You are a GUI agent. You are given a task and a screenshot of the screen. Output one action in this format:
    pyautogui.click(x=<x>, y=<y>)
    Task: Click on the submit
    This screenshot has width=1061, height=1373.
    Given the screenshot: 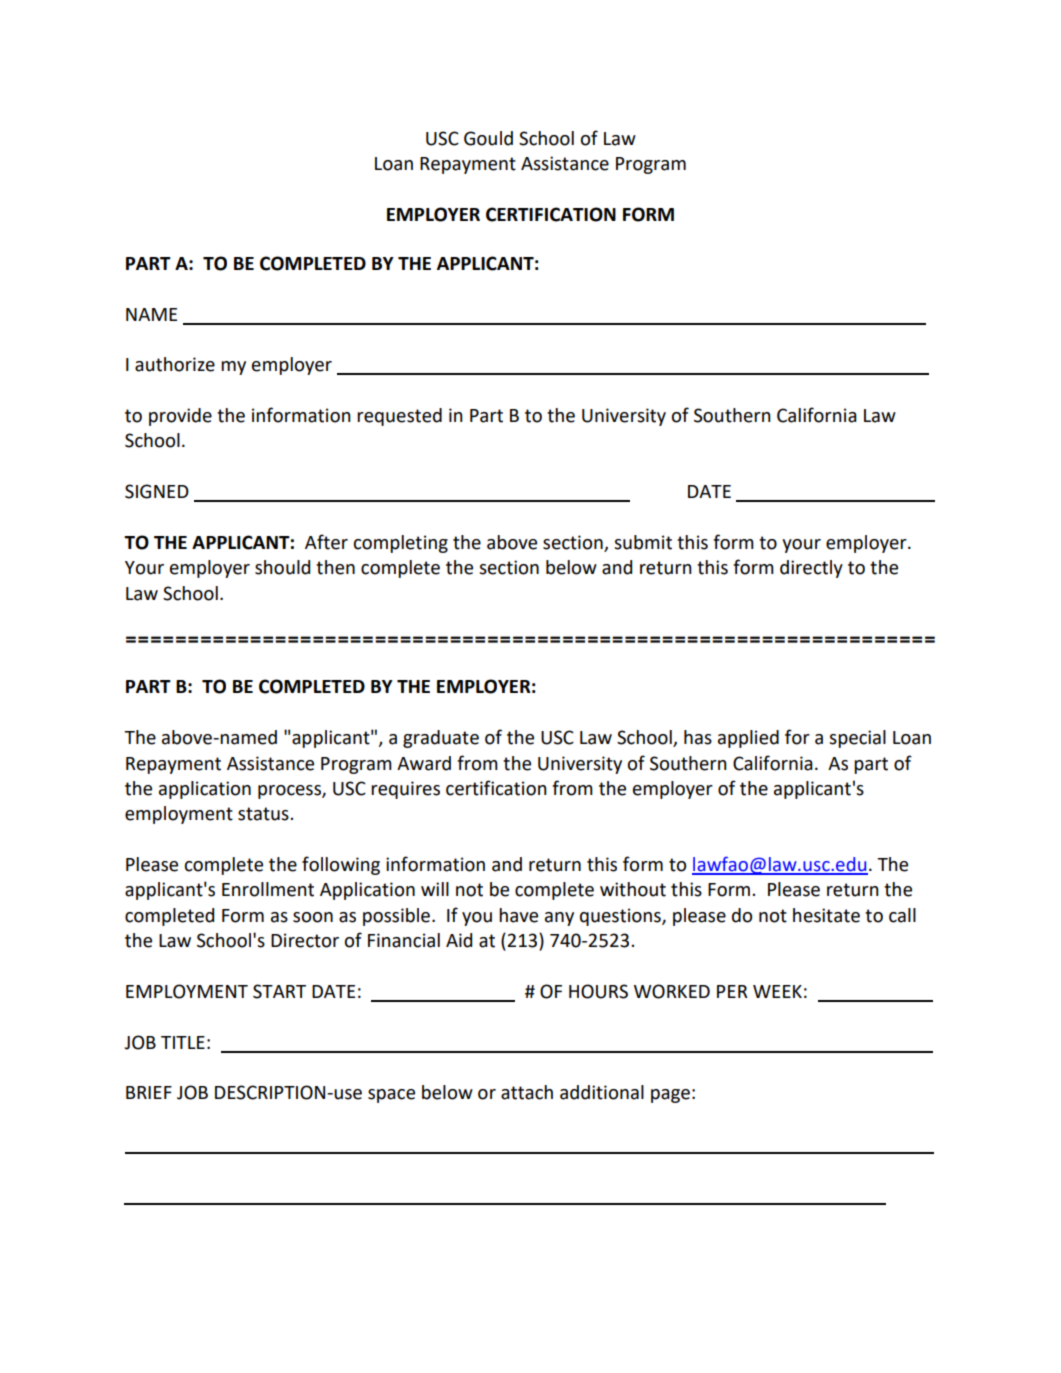 What is the action you would take?
    pyautogui.click(x=643, y=542)
